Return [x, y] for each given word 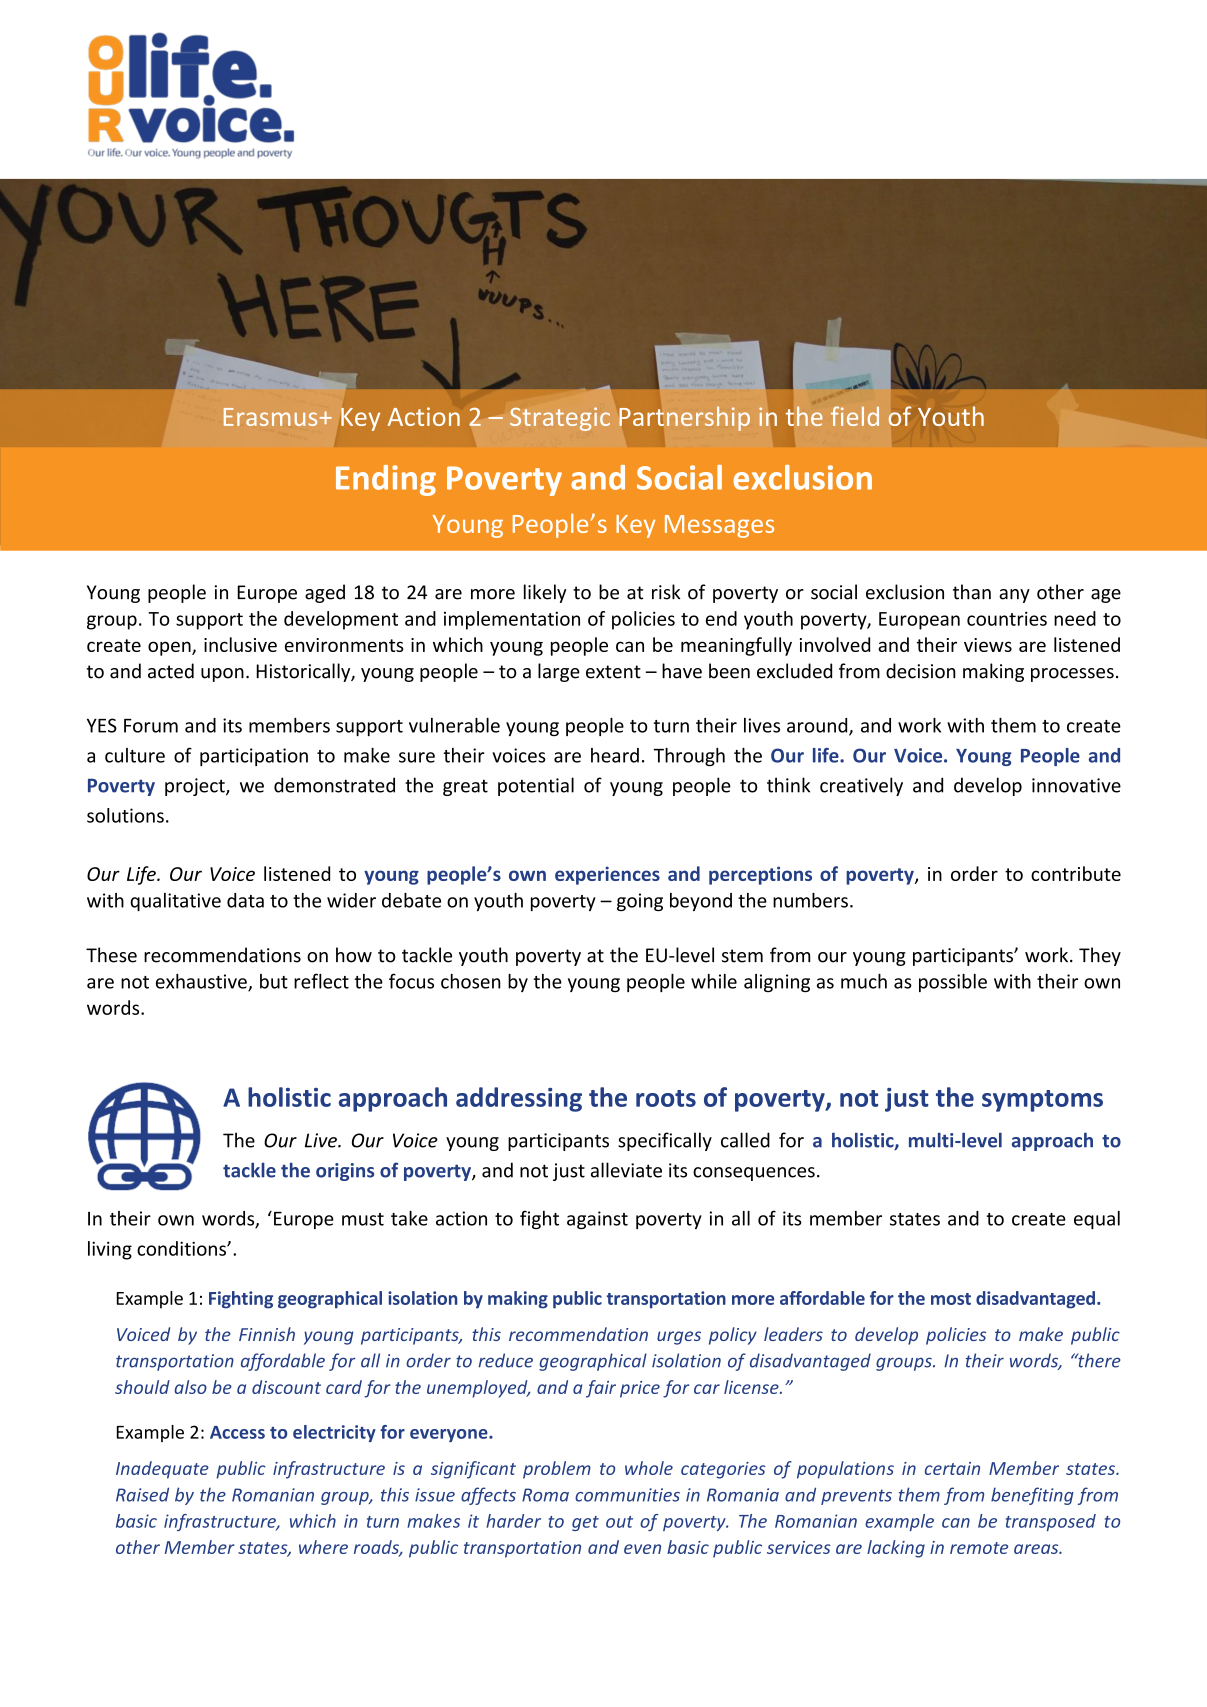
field [855, 416]
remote [979, 1548]
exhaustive [202, 982]
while [714, 981]
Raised [142, 1494]
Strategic [560, 419]
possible [953, 983]
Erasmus [272, 417]
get [585, 1523]
